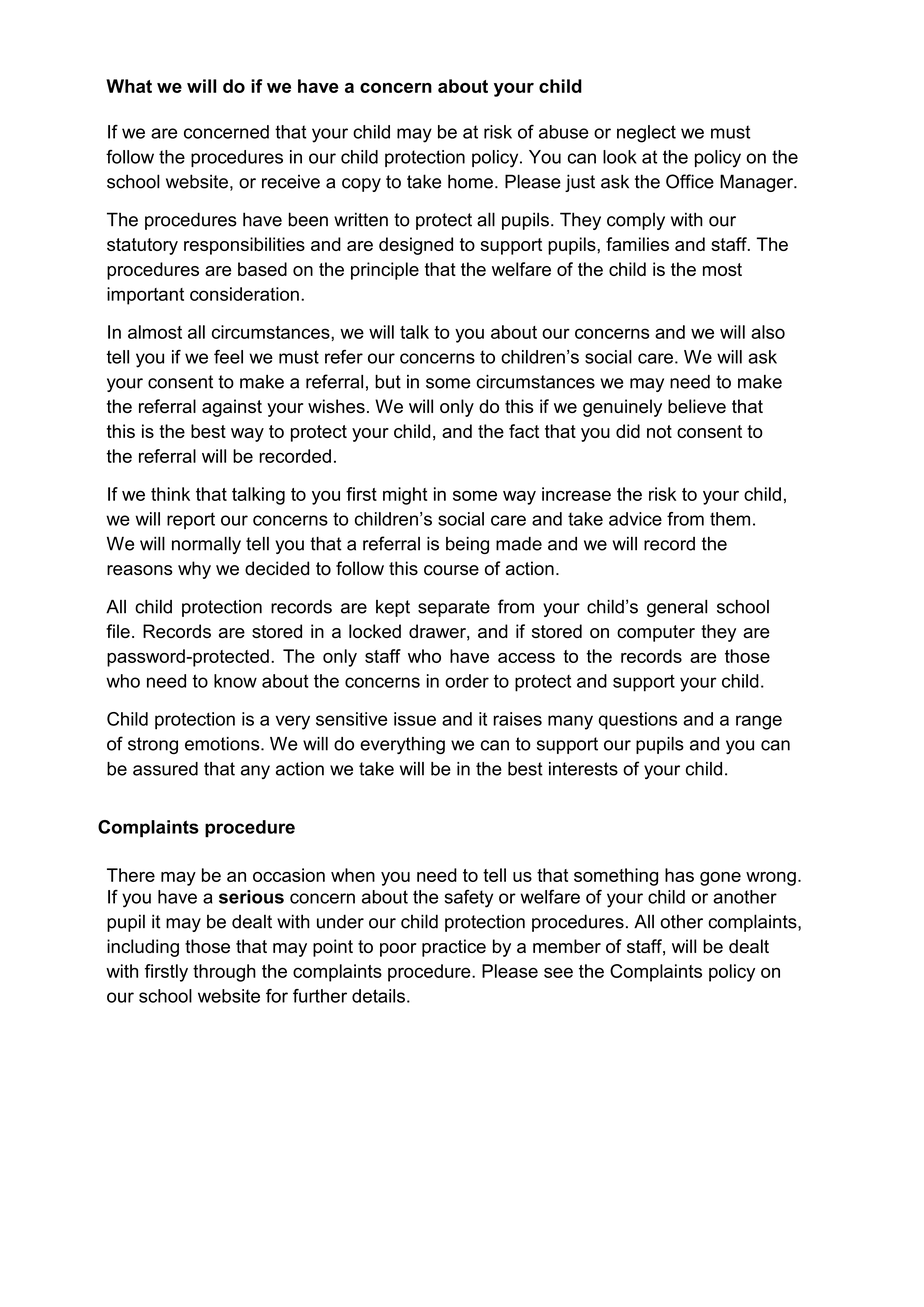  I want to click on member, so click(567, 946).
